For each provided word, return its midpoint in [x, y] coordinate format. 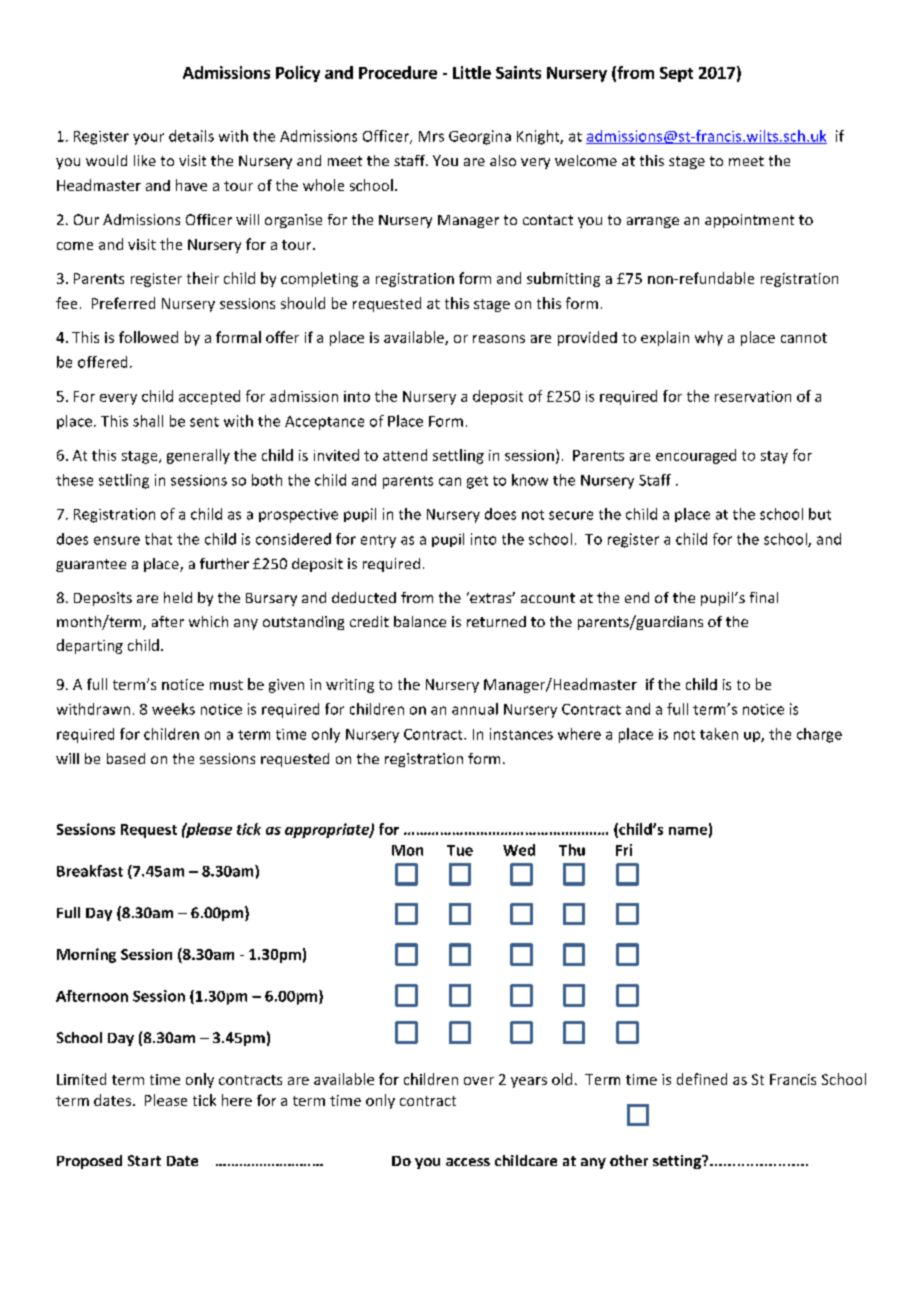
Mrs [431, 136]
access [468, 1162]
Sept [676, 74]
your [148, 139]
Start [144, 1160]
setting [678, 1162]
